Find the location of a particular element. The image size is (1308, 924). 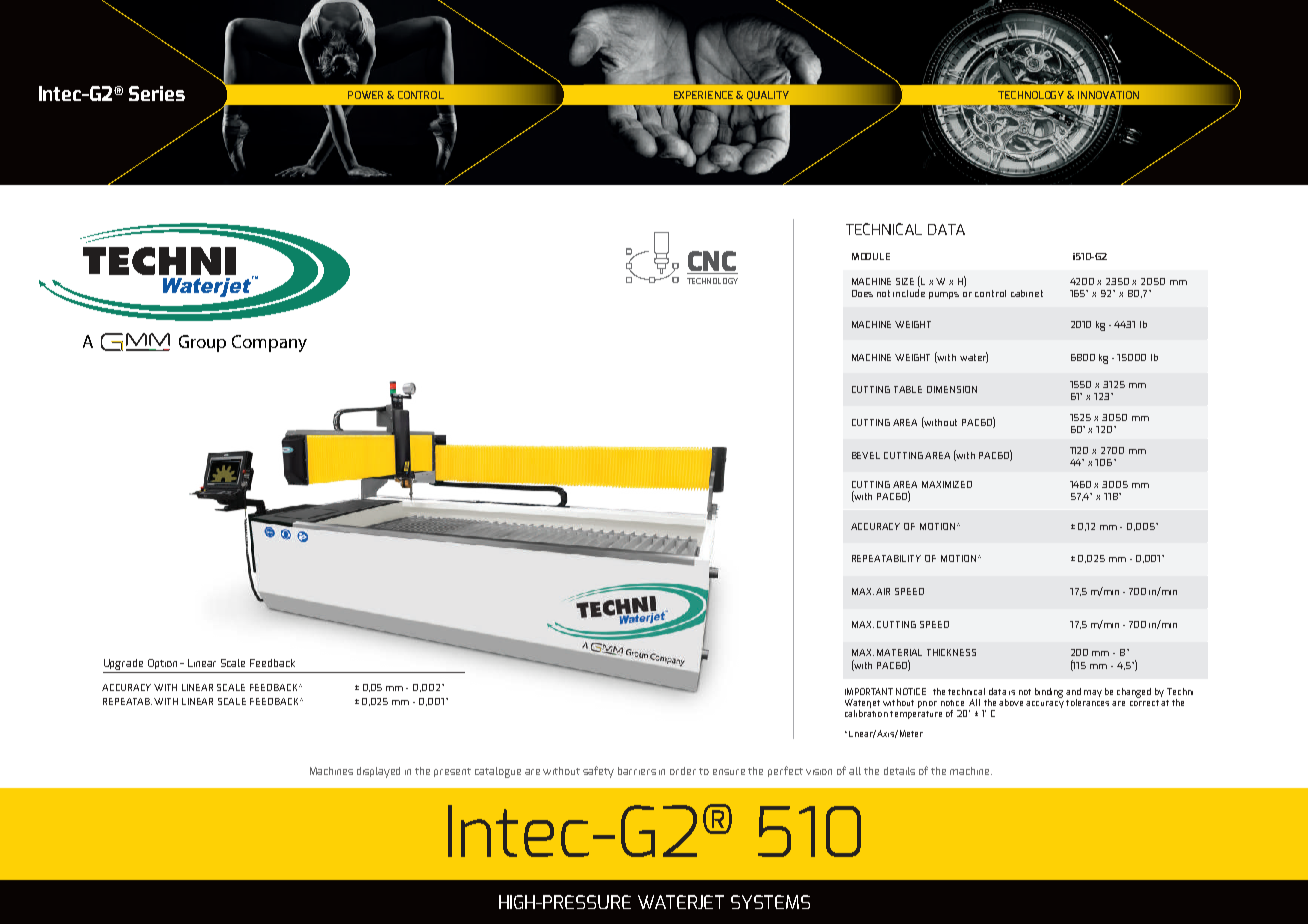

Option is located at coordinates (162, 664).
